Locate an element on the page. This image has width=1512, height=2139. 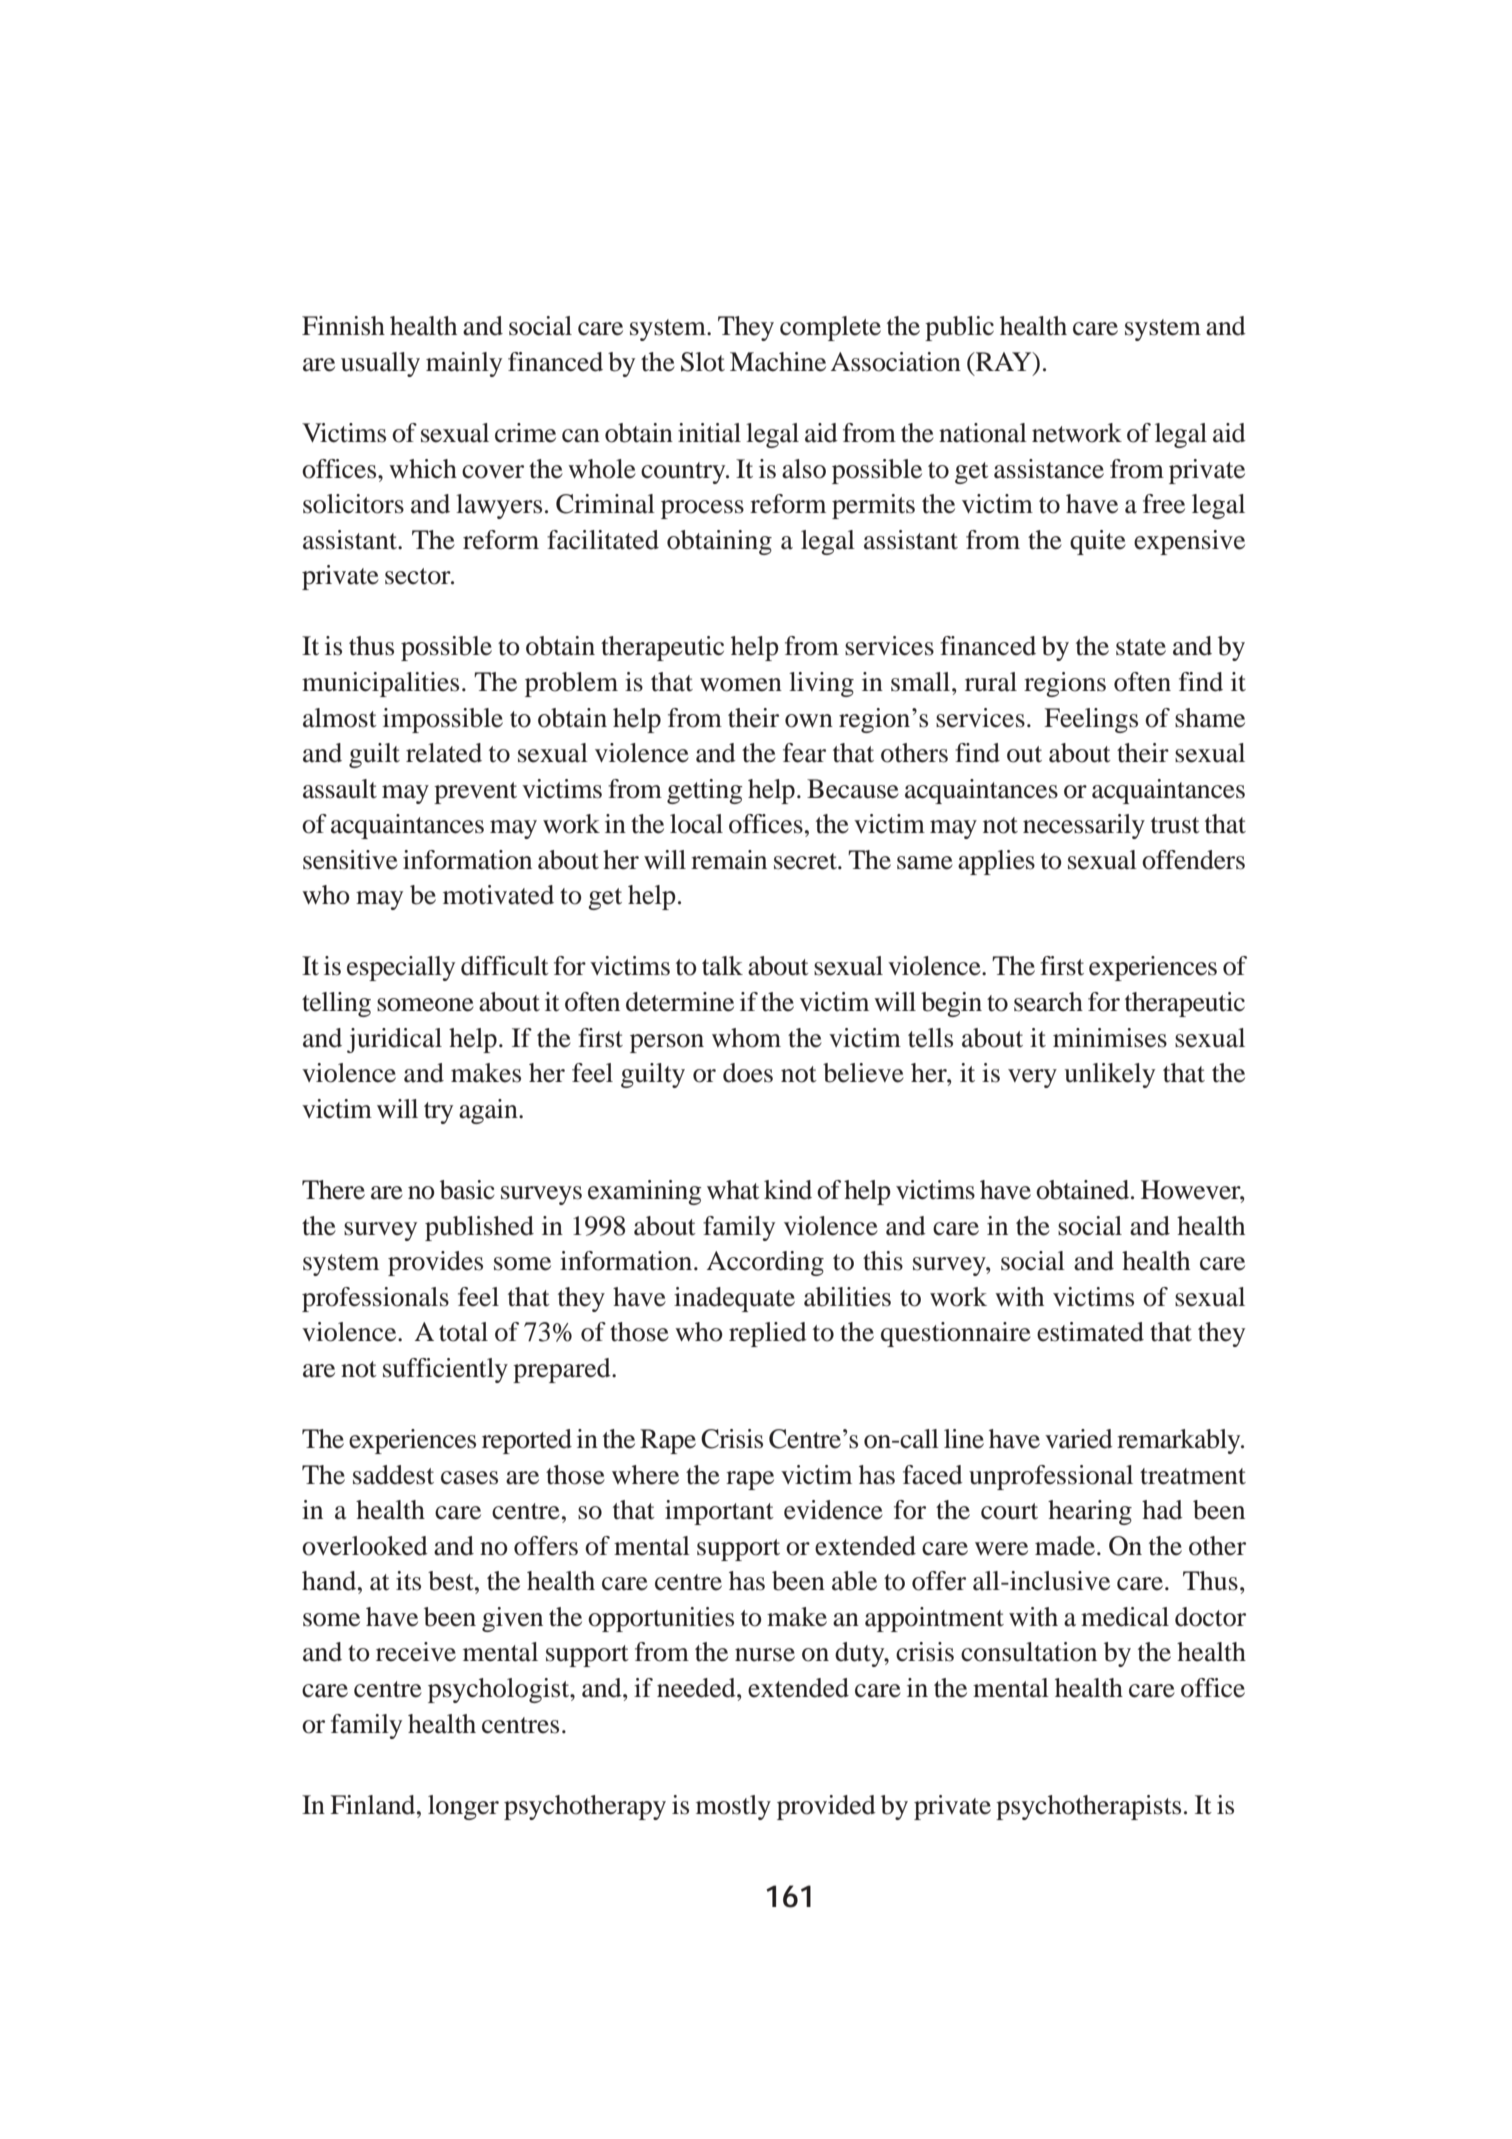
consultation is located at coordinates (1029, 1652).
